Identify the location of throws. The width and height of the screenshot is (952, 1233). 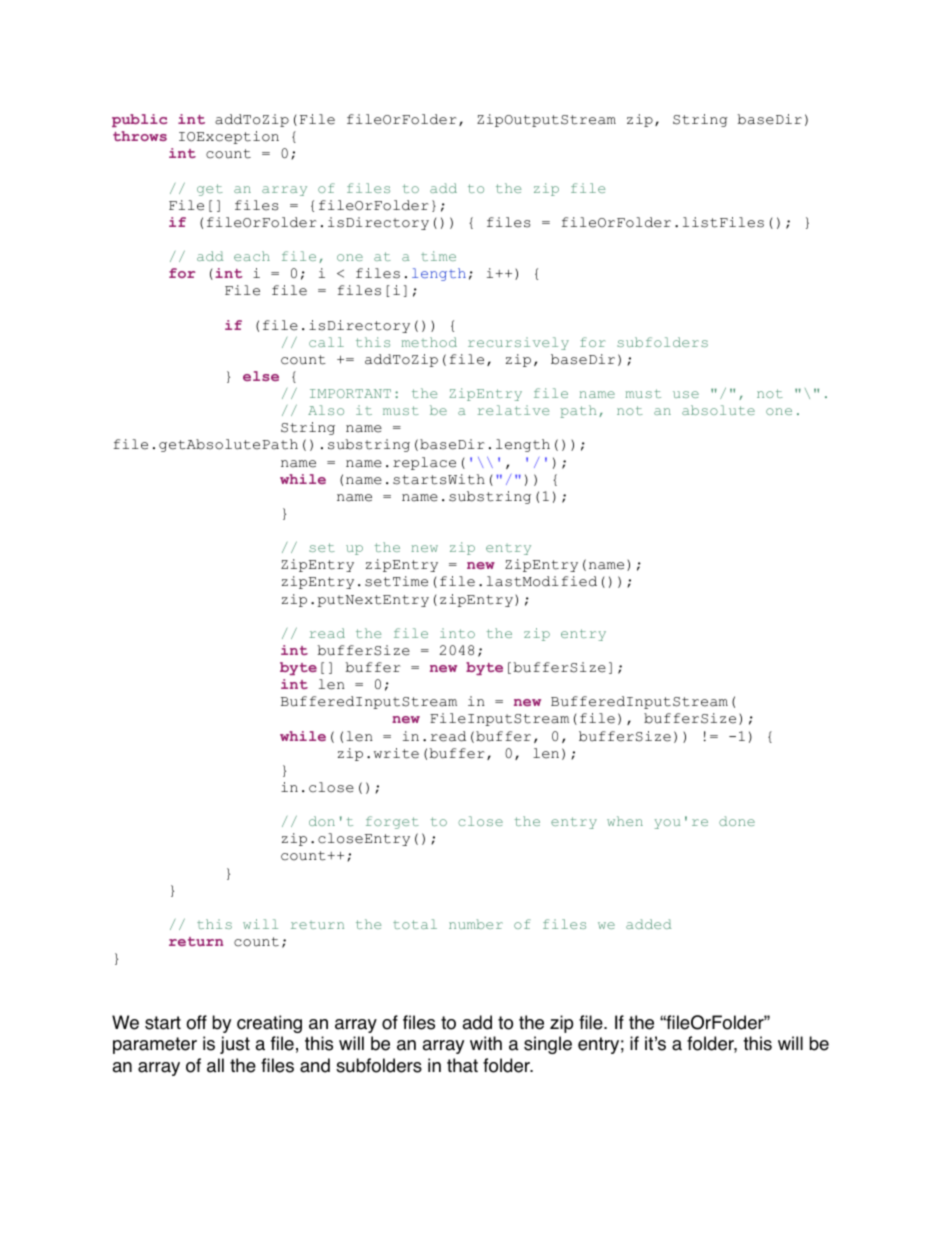
(140, 136).
